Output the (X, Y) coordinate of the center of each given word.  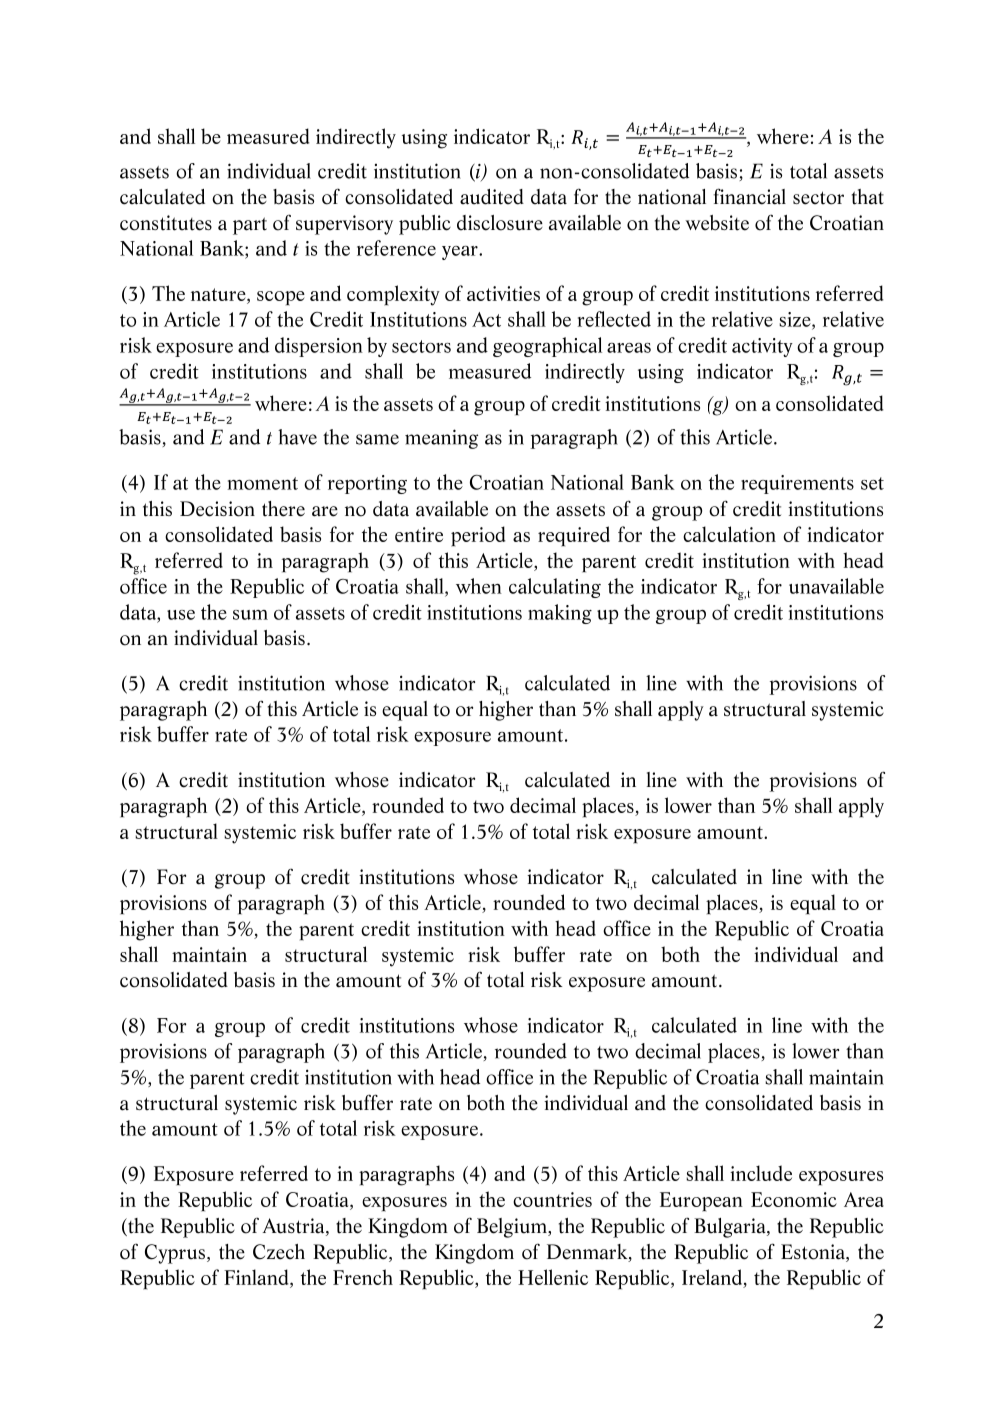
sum (250, 615)
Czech (279, 1252)
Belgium (513, 1228)
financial (750, 196)
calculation (729, 534)
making (560, 614)
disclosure (500, 223)
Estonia (814, 1253)
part (250, 226)
